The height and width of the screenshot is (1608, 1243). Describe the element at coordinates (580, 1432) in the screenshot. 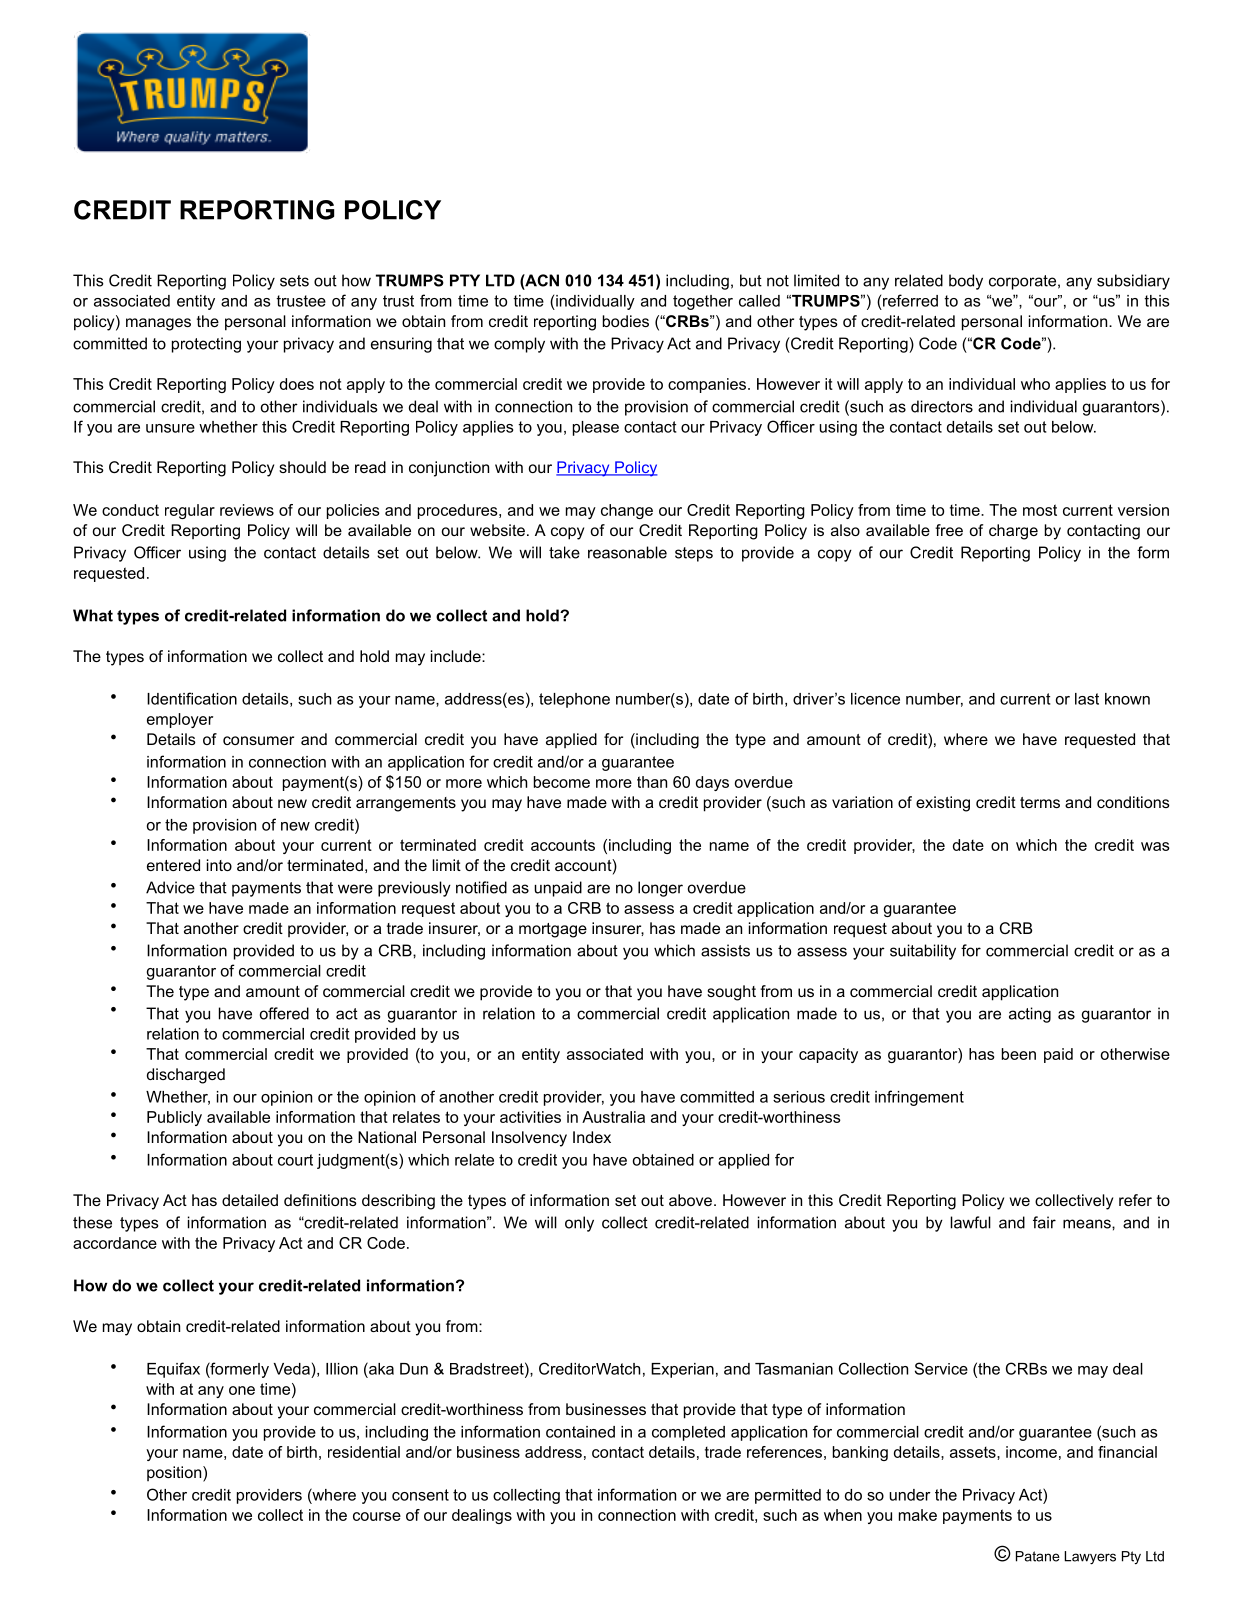

I see `contained` at that location.
